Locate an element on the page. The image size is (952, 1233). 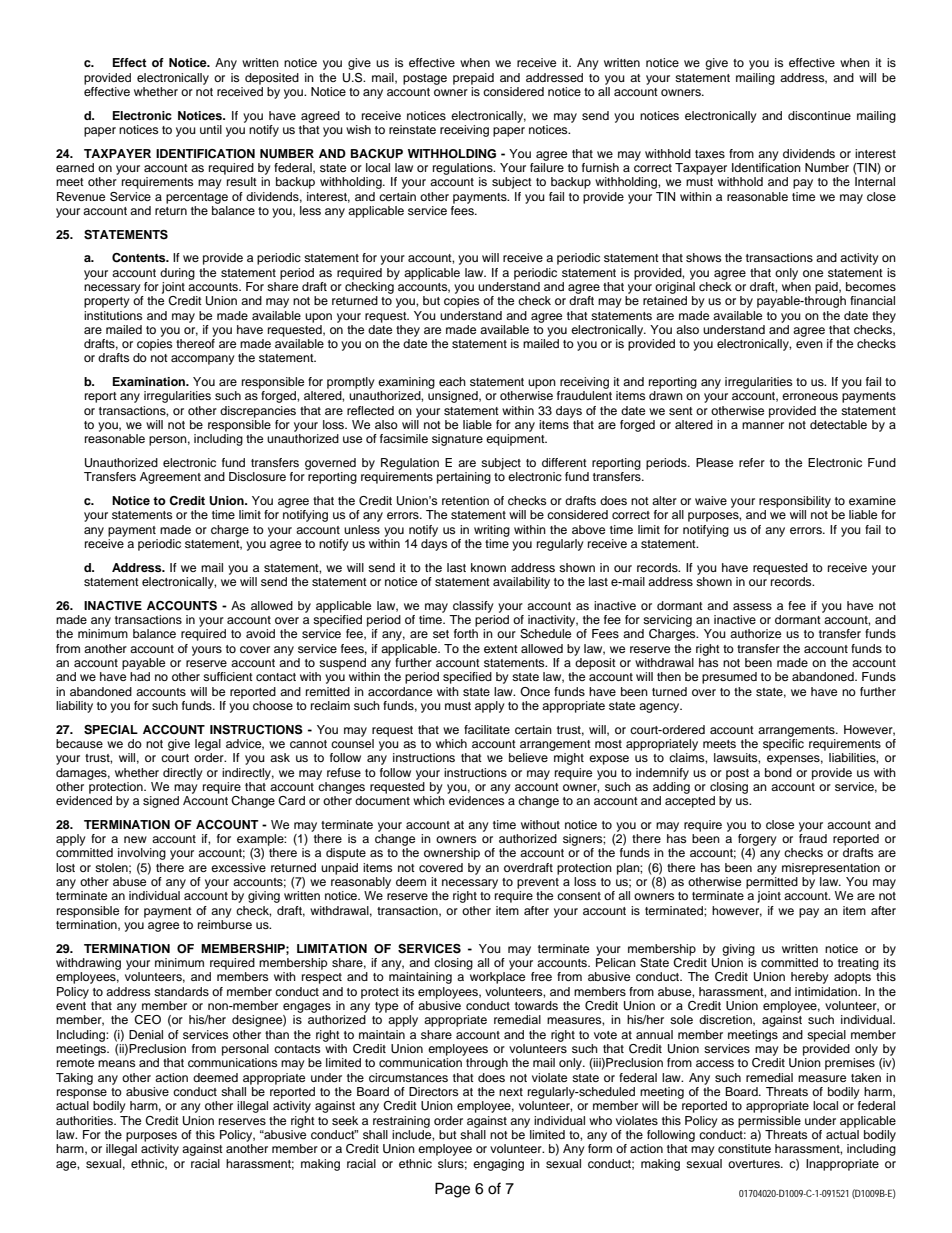
workplace is located at coordinates (497, 978).
